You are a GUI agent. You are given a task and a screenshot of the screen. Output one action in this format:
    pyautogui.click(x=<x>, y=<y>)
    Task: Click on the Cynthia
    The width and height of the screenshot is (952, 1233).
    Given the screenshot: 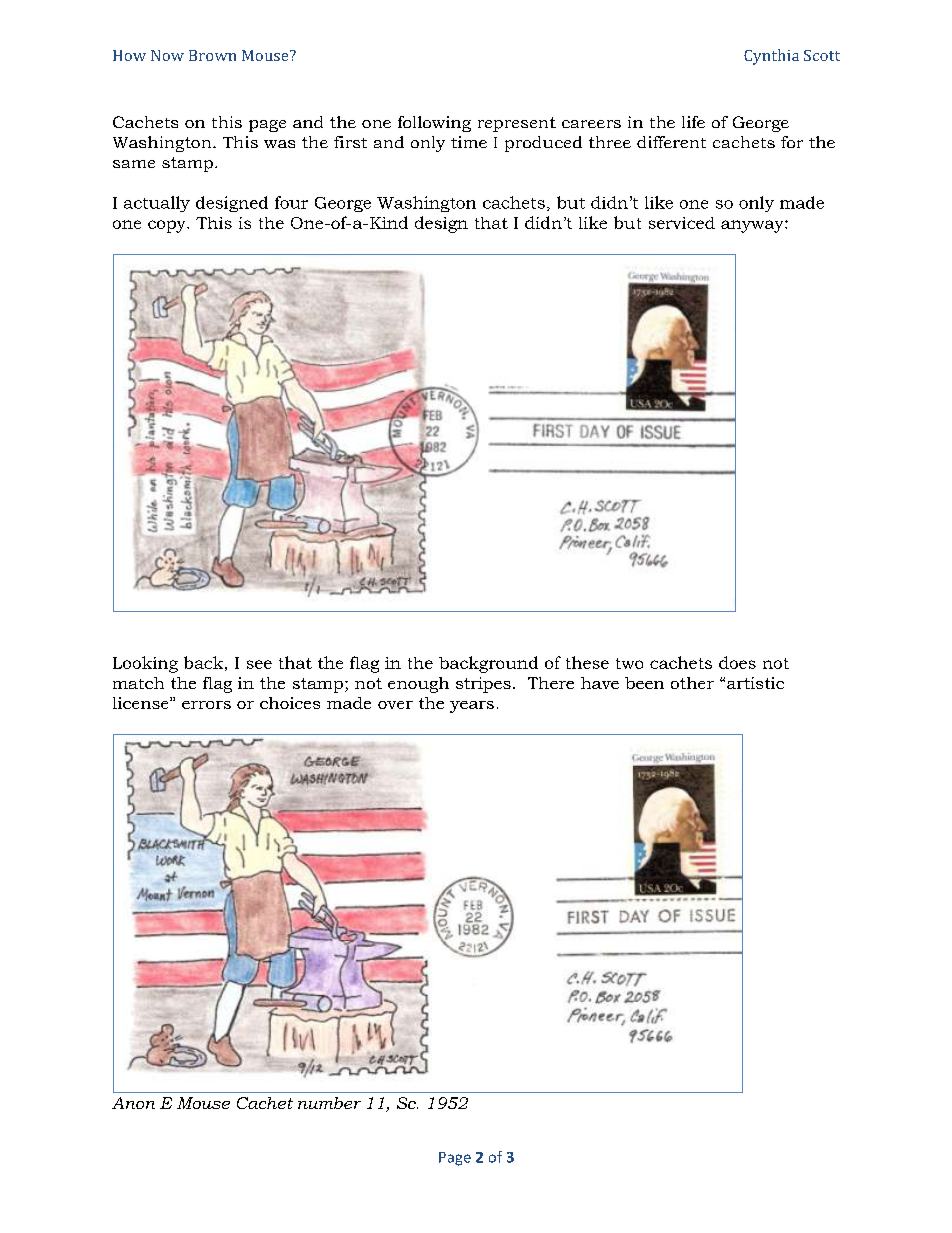 What is the action you would take?
    pyautogui.click(x=771, y=57)
